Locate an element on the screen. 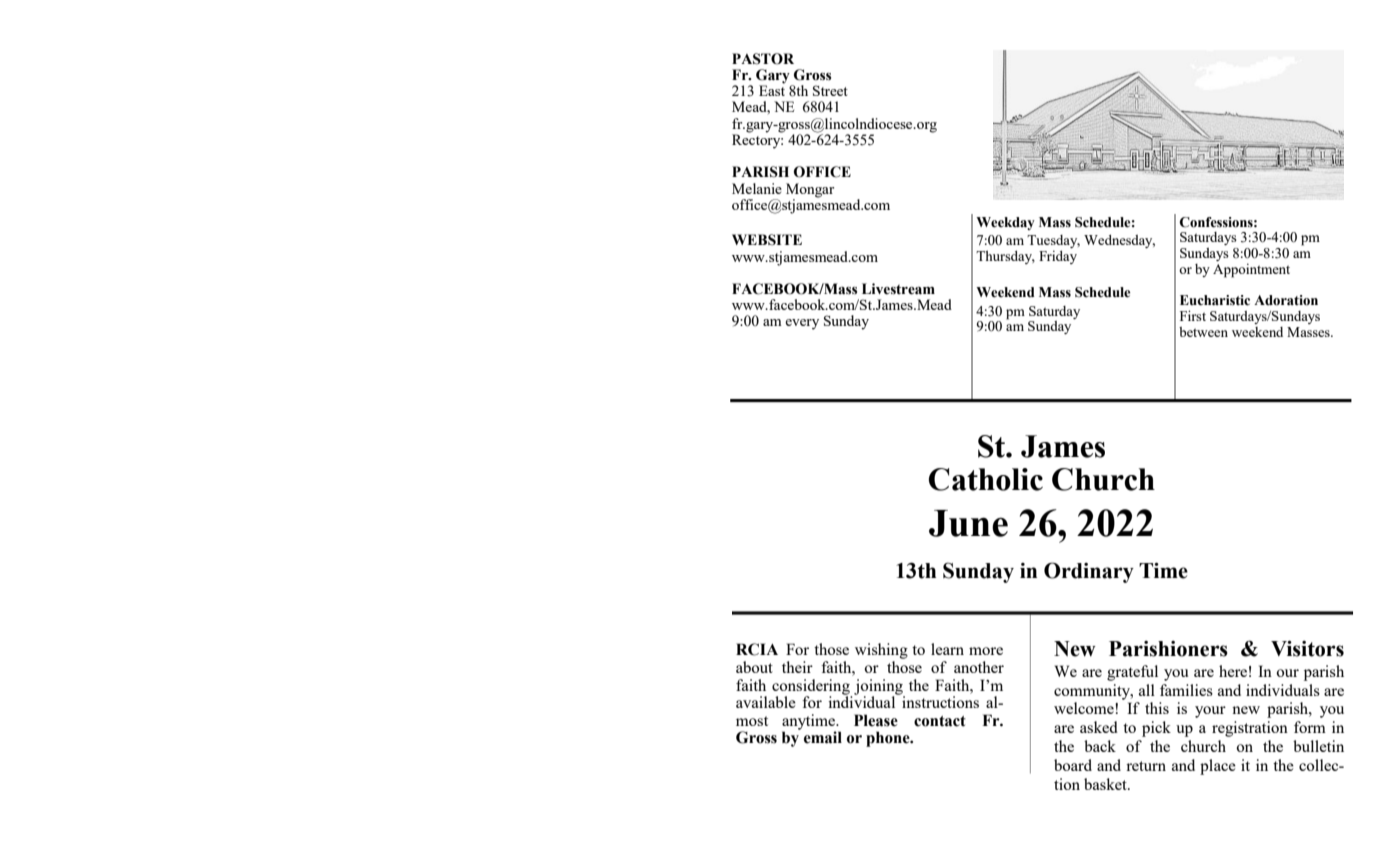 This screenshot has height=850, width=1400. email is located at coordinates (823, 737).
